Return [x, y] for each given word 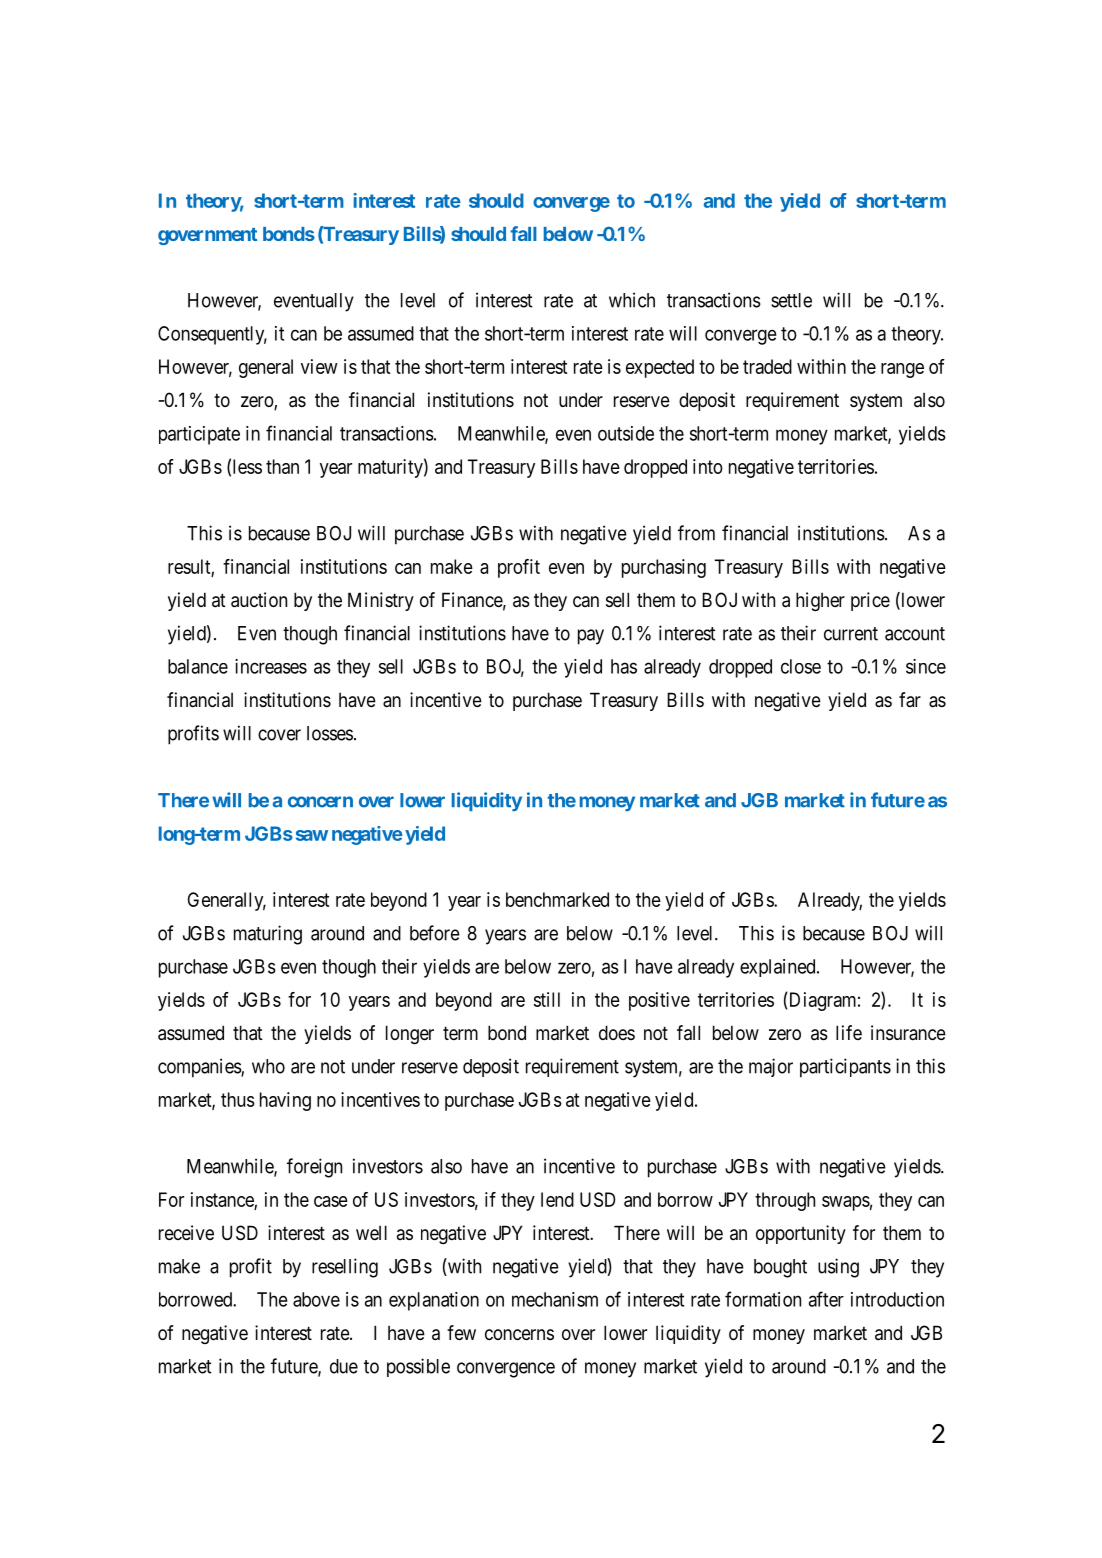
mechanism [555, 1299]
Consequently [212, 335]
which [632, 300]
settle [791, 300]
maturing [268, 935]
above [316, 1299]
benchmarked [557, 899]
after [826, 1299]
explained [779, 968]
